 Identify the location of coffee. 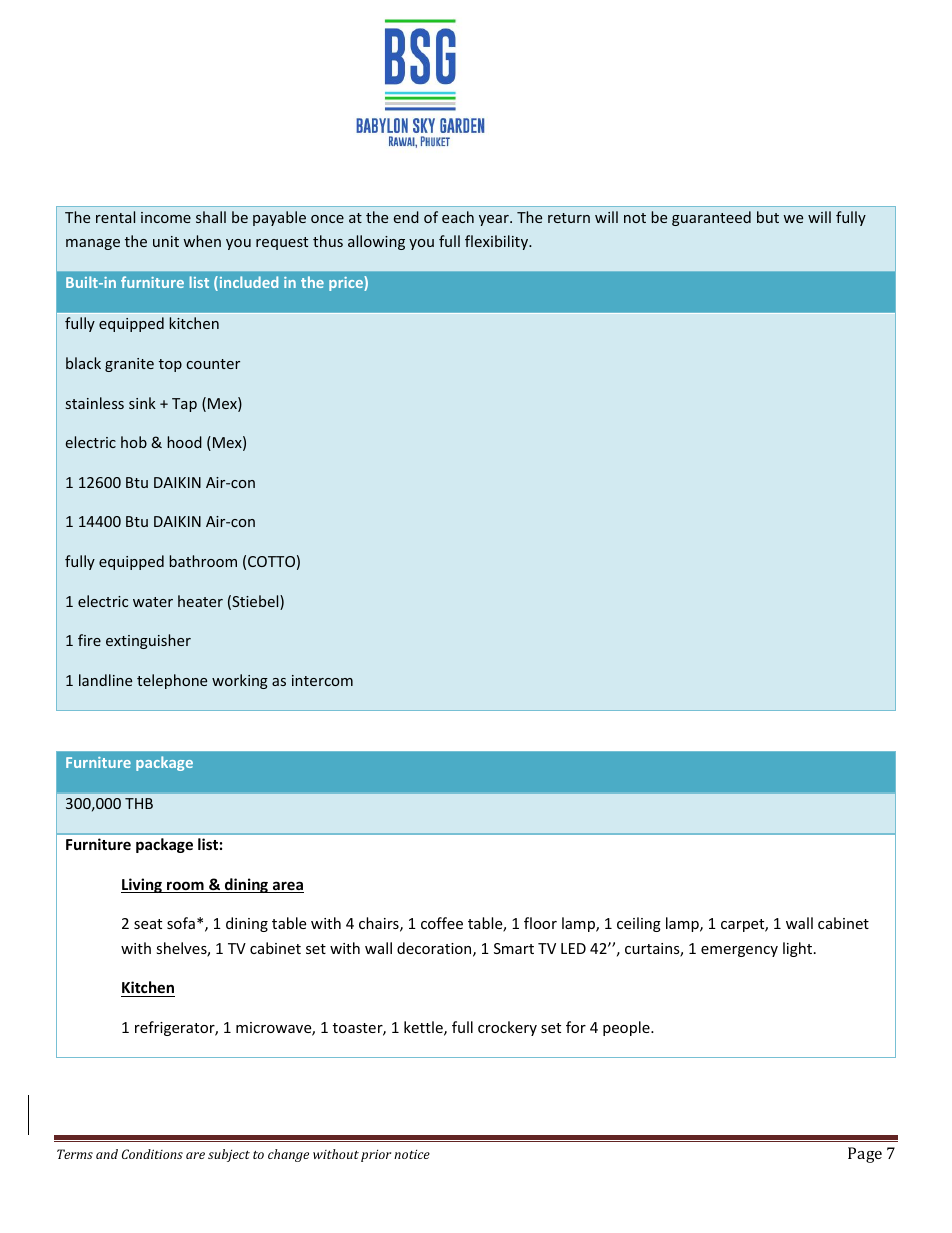
(442, 923).
